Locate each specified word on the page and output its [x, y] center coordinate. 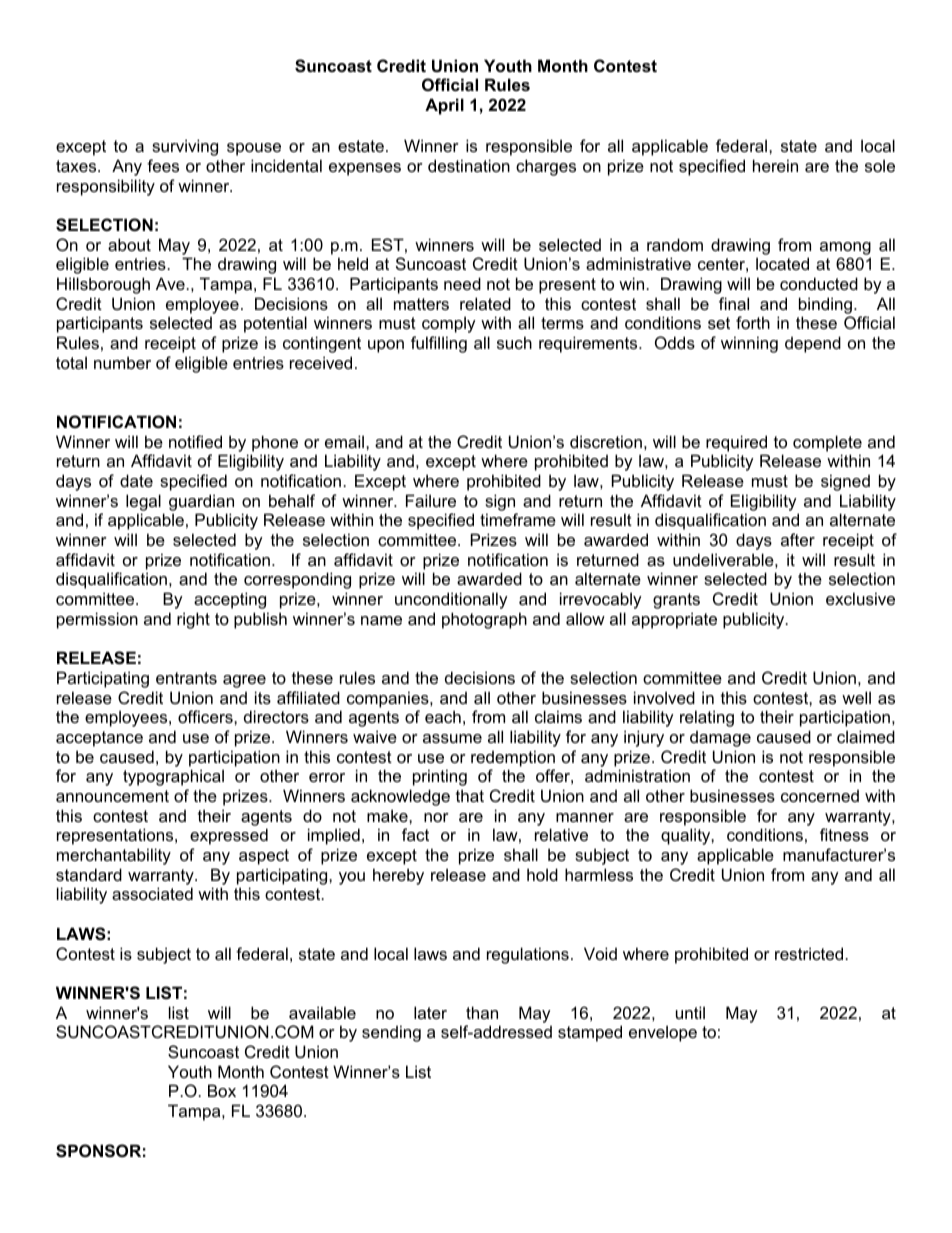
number [122, 362]
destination [469, 165]
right [193, 620]
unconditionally [451, 600]
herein [775, 165]
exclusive [860, 598]
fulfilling [439, 344]
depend [813, 344]
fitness [844, 834]
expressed [229, 836]
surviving [185, 147]
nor [436, 817]
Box [222, 1090]
